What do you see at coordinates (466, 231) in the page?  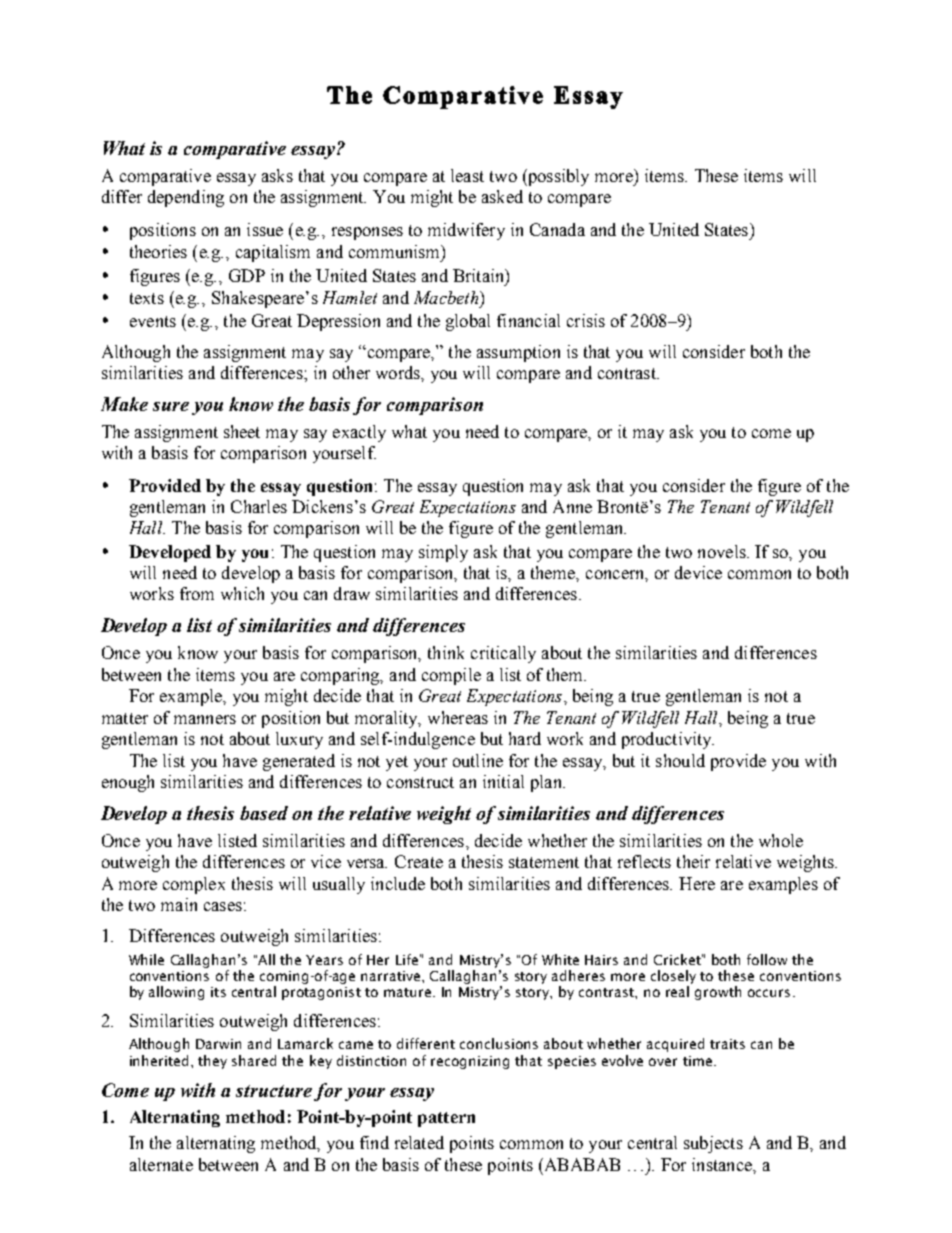 I see `midwifery` at bounding box center [466, 231].
